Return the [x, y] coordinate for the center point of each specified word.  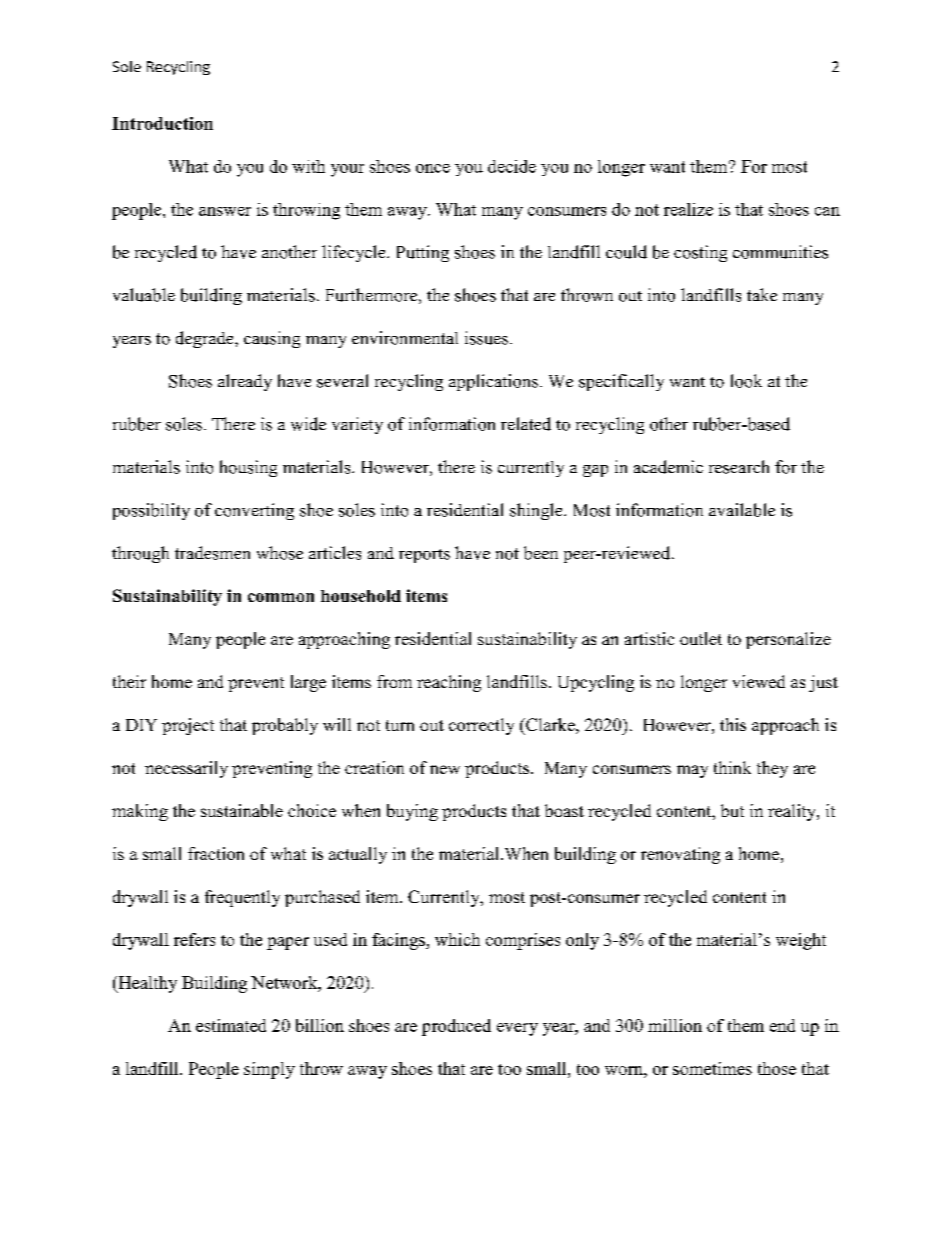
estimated [231, 1025]
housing [248, 468]
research [739, 467]
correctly [481, 726]
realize [688, 209]
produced [456, 1027]
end [782, 1025]
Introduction [162, 123]
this [733, 724]
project [188, 726]
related [526, 424]
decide [512, 166]
